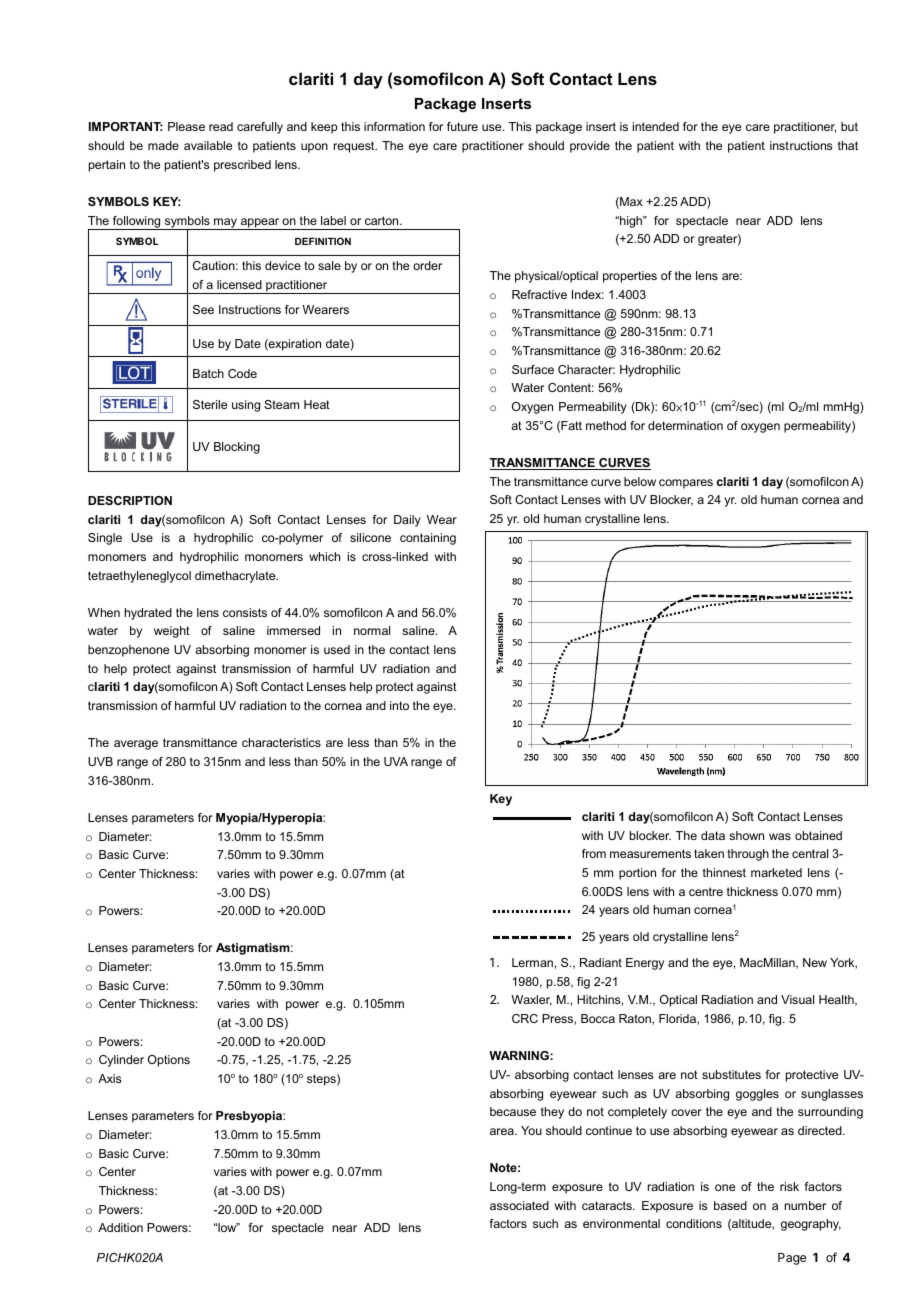  What do you see at coordinates (169, 1061) in the screenshot?
I see `Options` at bounding box center [169, 1061].
